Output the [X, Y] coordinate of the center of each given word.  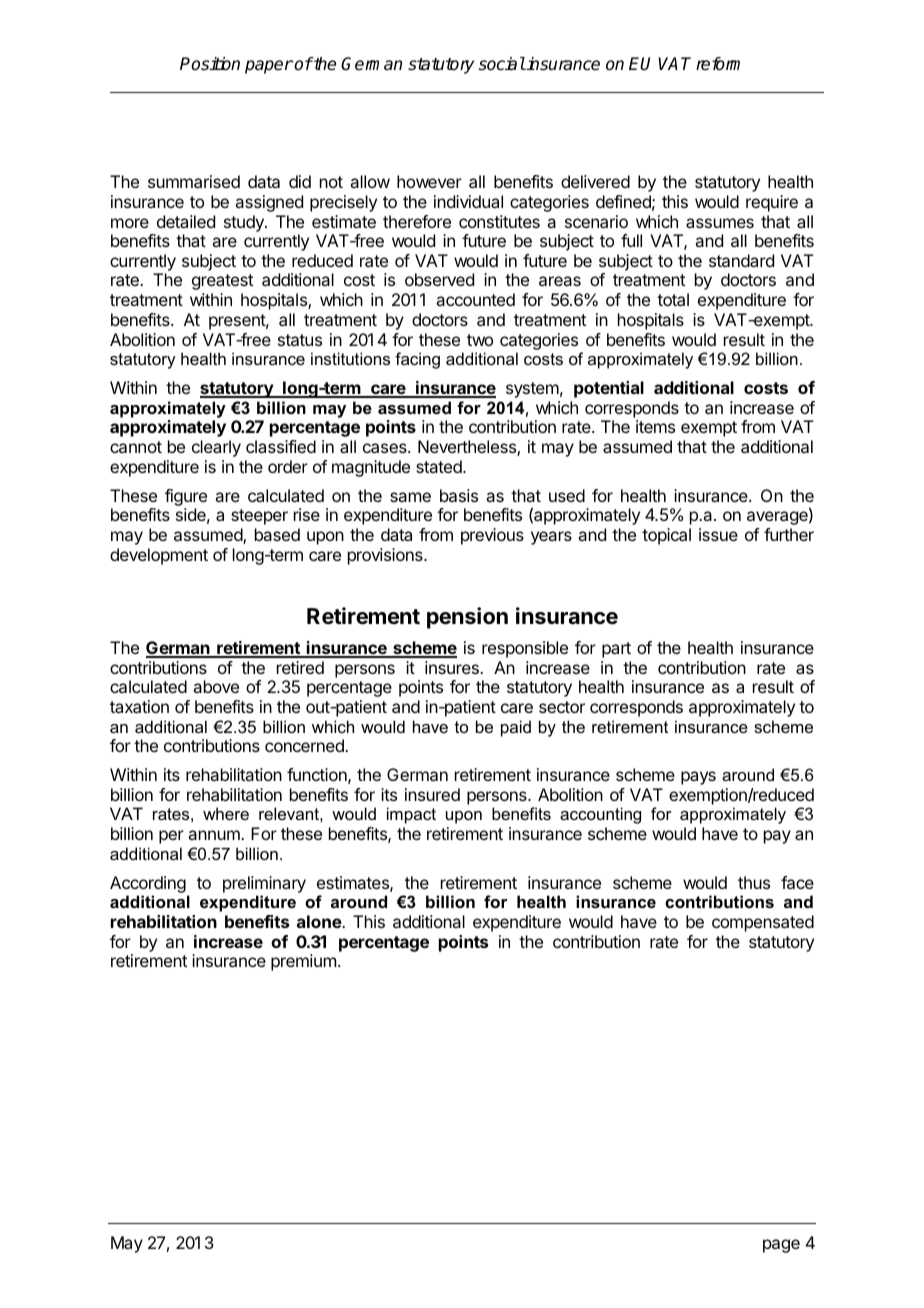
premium [303, 962]
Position [210, 64]
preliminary [264, 886]
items [655, 426]
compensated [763, 923]
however [429, 181]
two [480, 340]
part [616, 650]
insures [453, 667]
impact [411, 815]
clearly [216, 448]
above [216, 686]
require [772, 203]
